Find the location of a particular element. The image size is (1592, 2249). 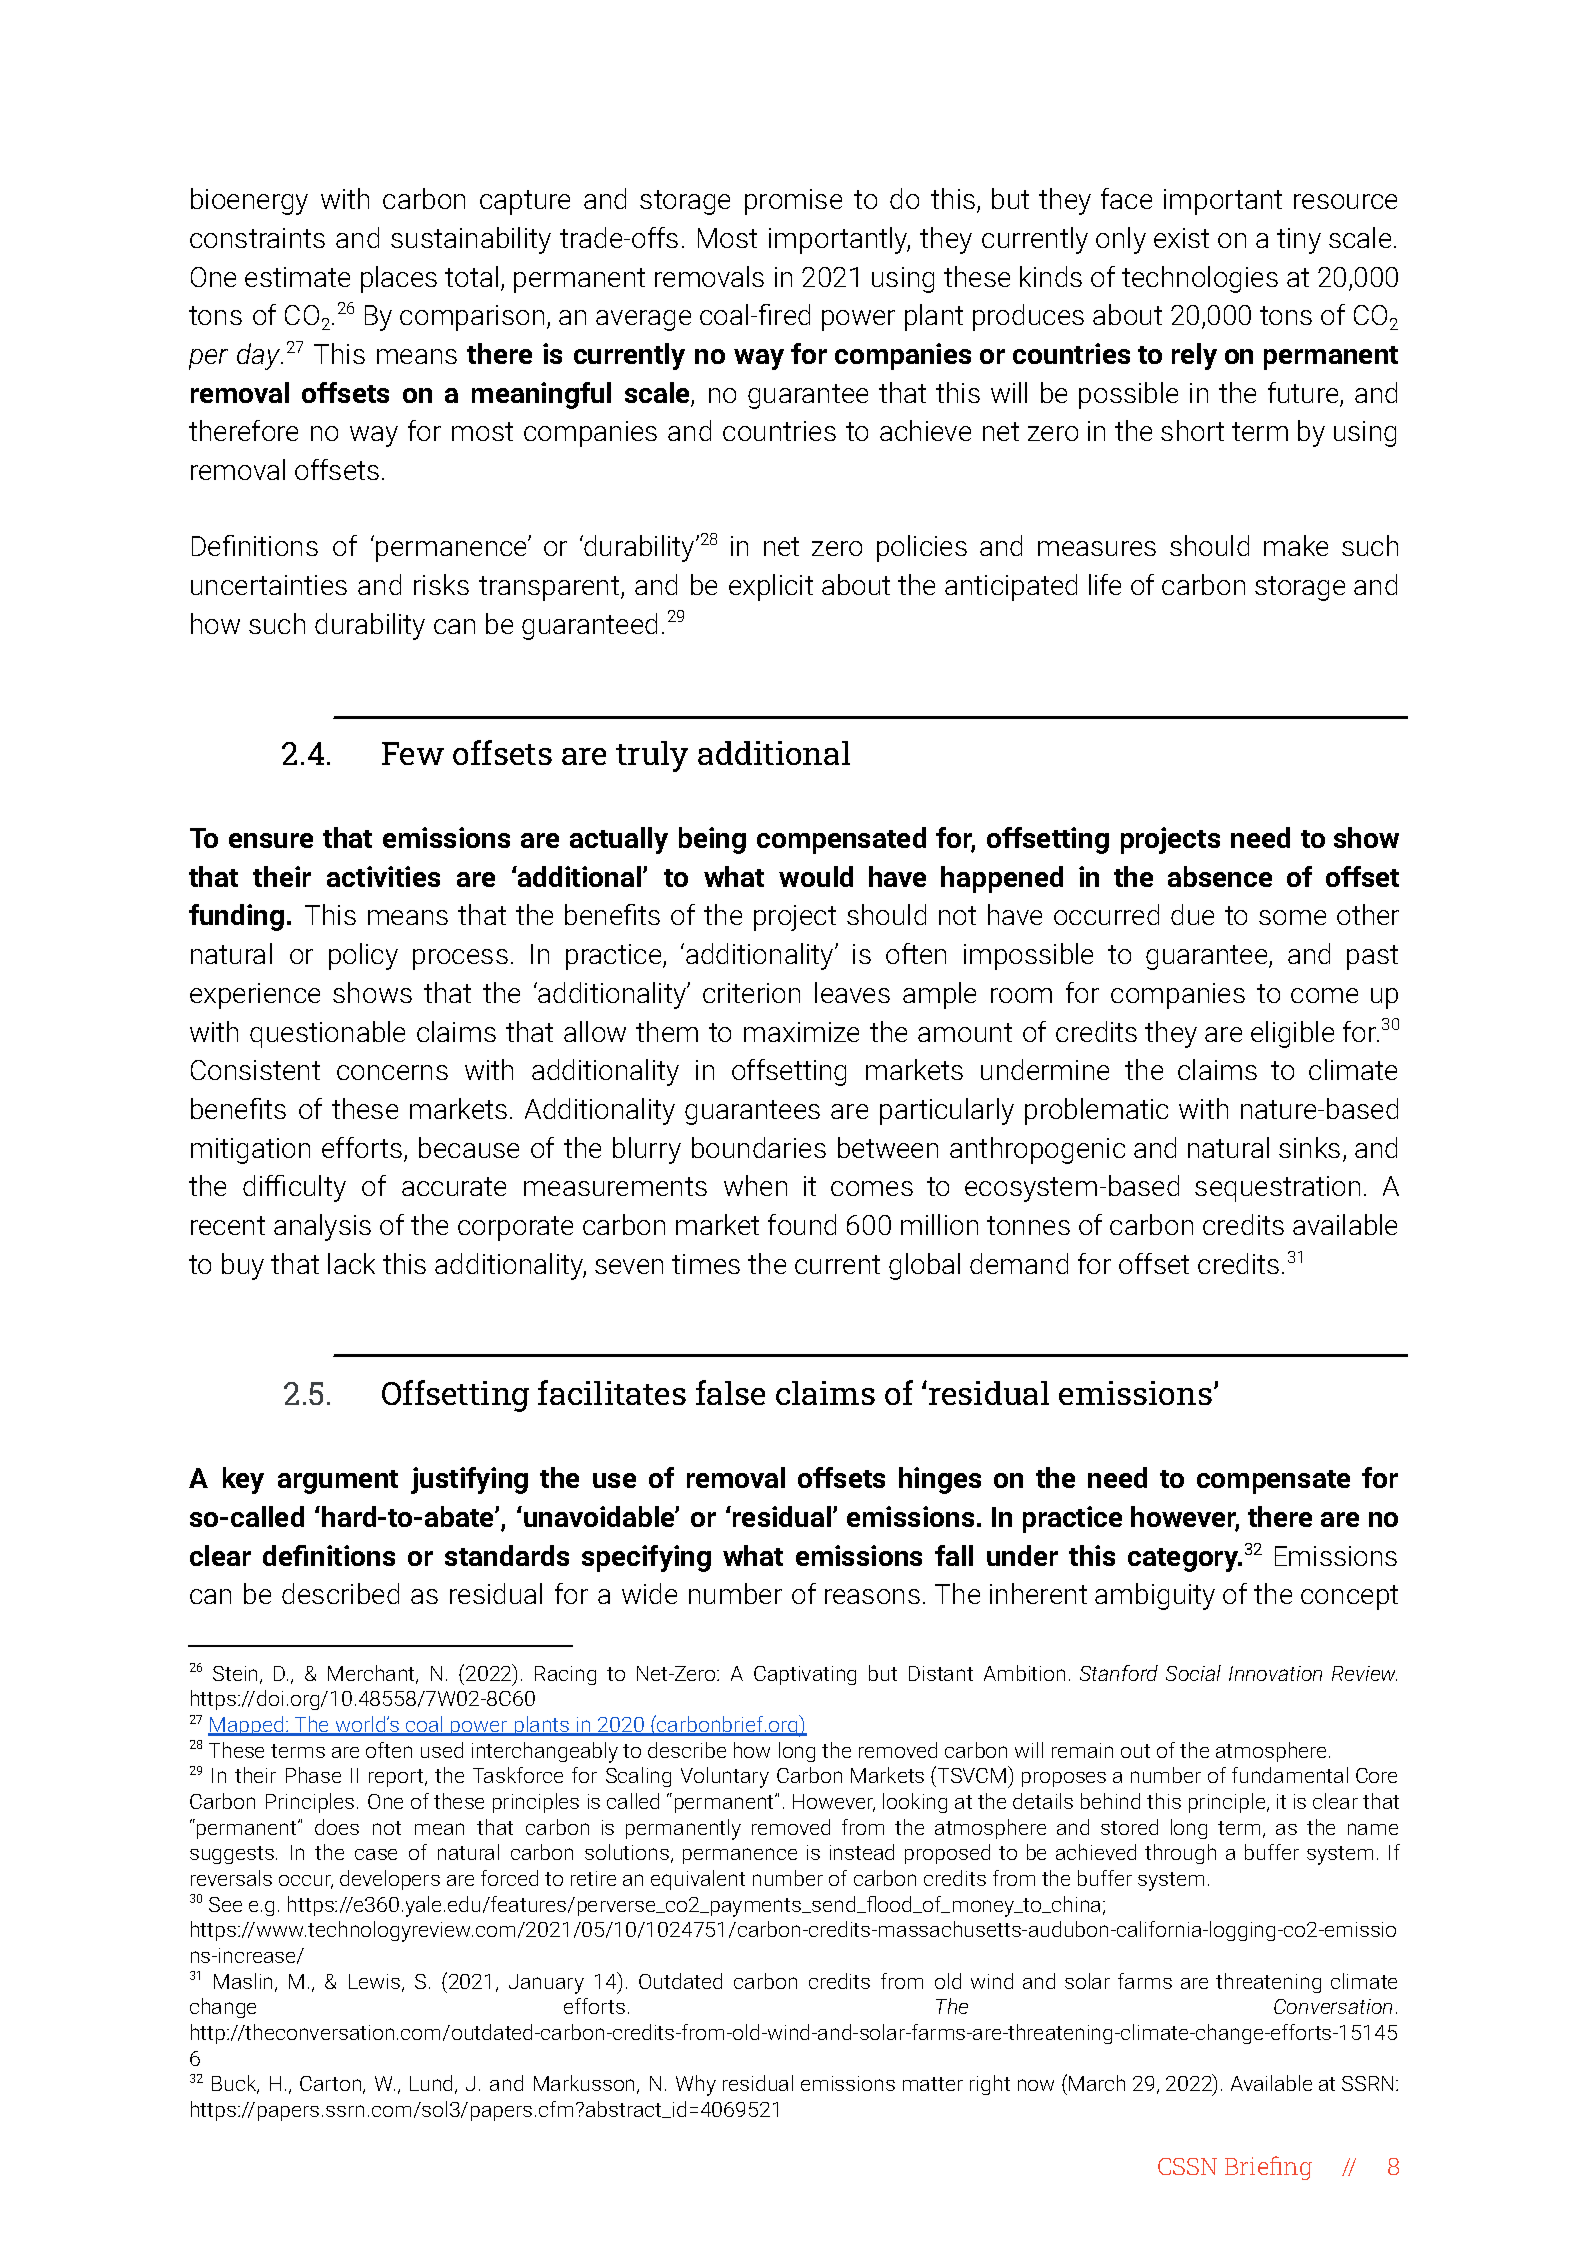

promise is located at coordinates (793, 202).
